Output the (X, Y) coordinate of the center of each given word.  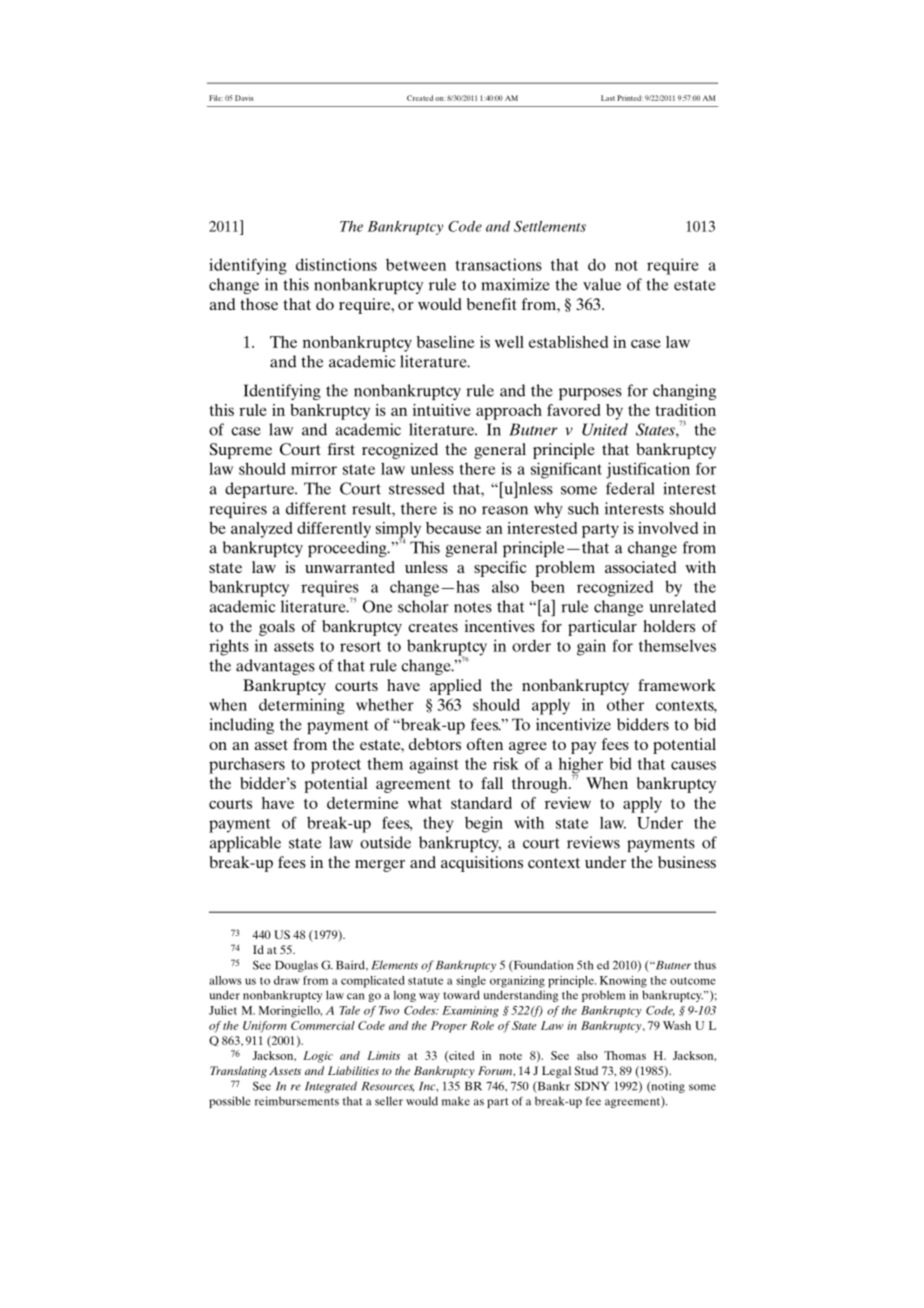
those (259, 304)
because (453, 528)
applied (456, 687)
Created (420, 98)
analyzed (261, 530)
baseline (446, 342)
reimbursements (297, 1101)
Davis (244, 98)
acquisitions (482, 864)
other (625, 704)
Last (608, 98)
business (687, 862)
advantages (275, 667)
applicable (245, 844)
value (602, 284)
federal (630, 488)
